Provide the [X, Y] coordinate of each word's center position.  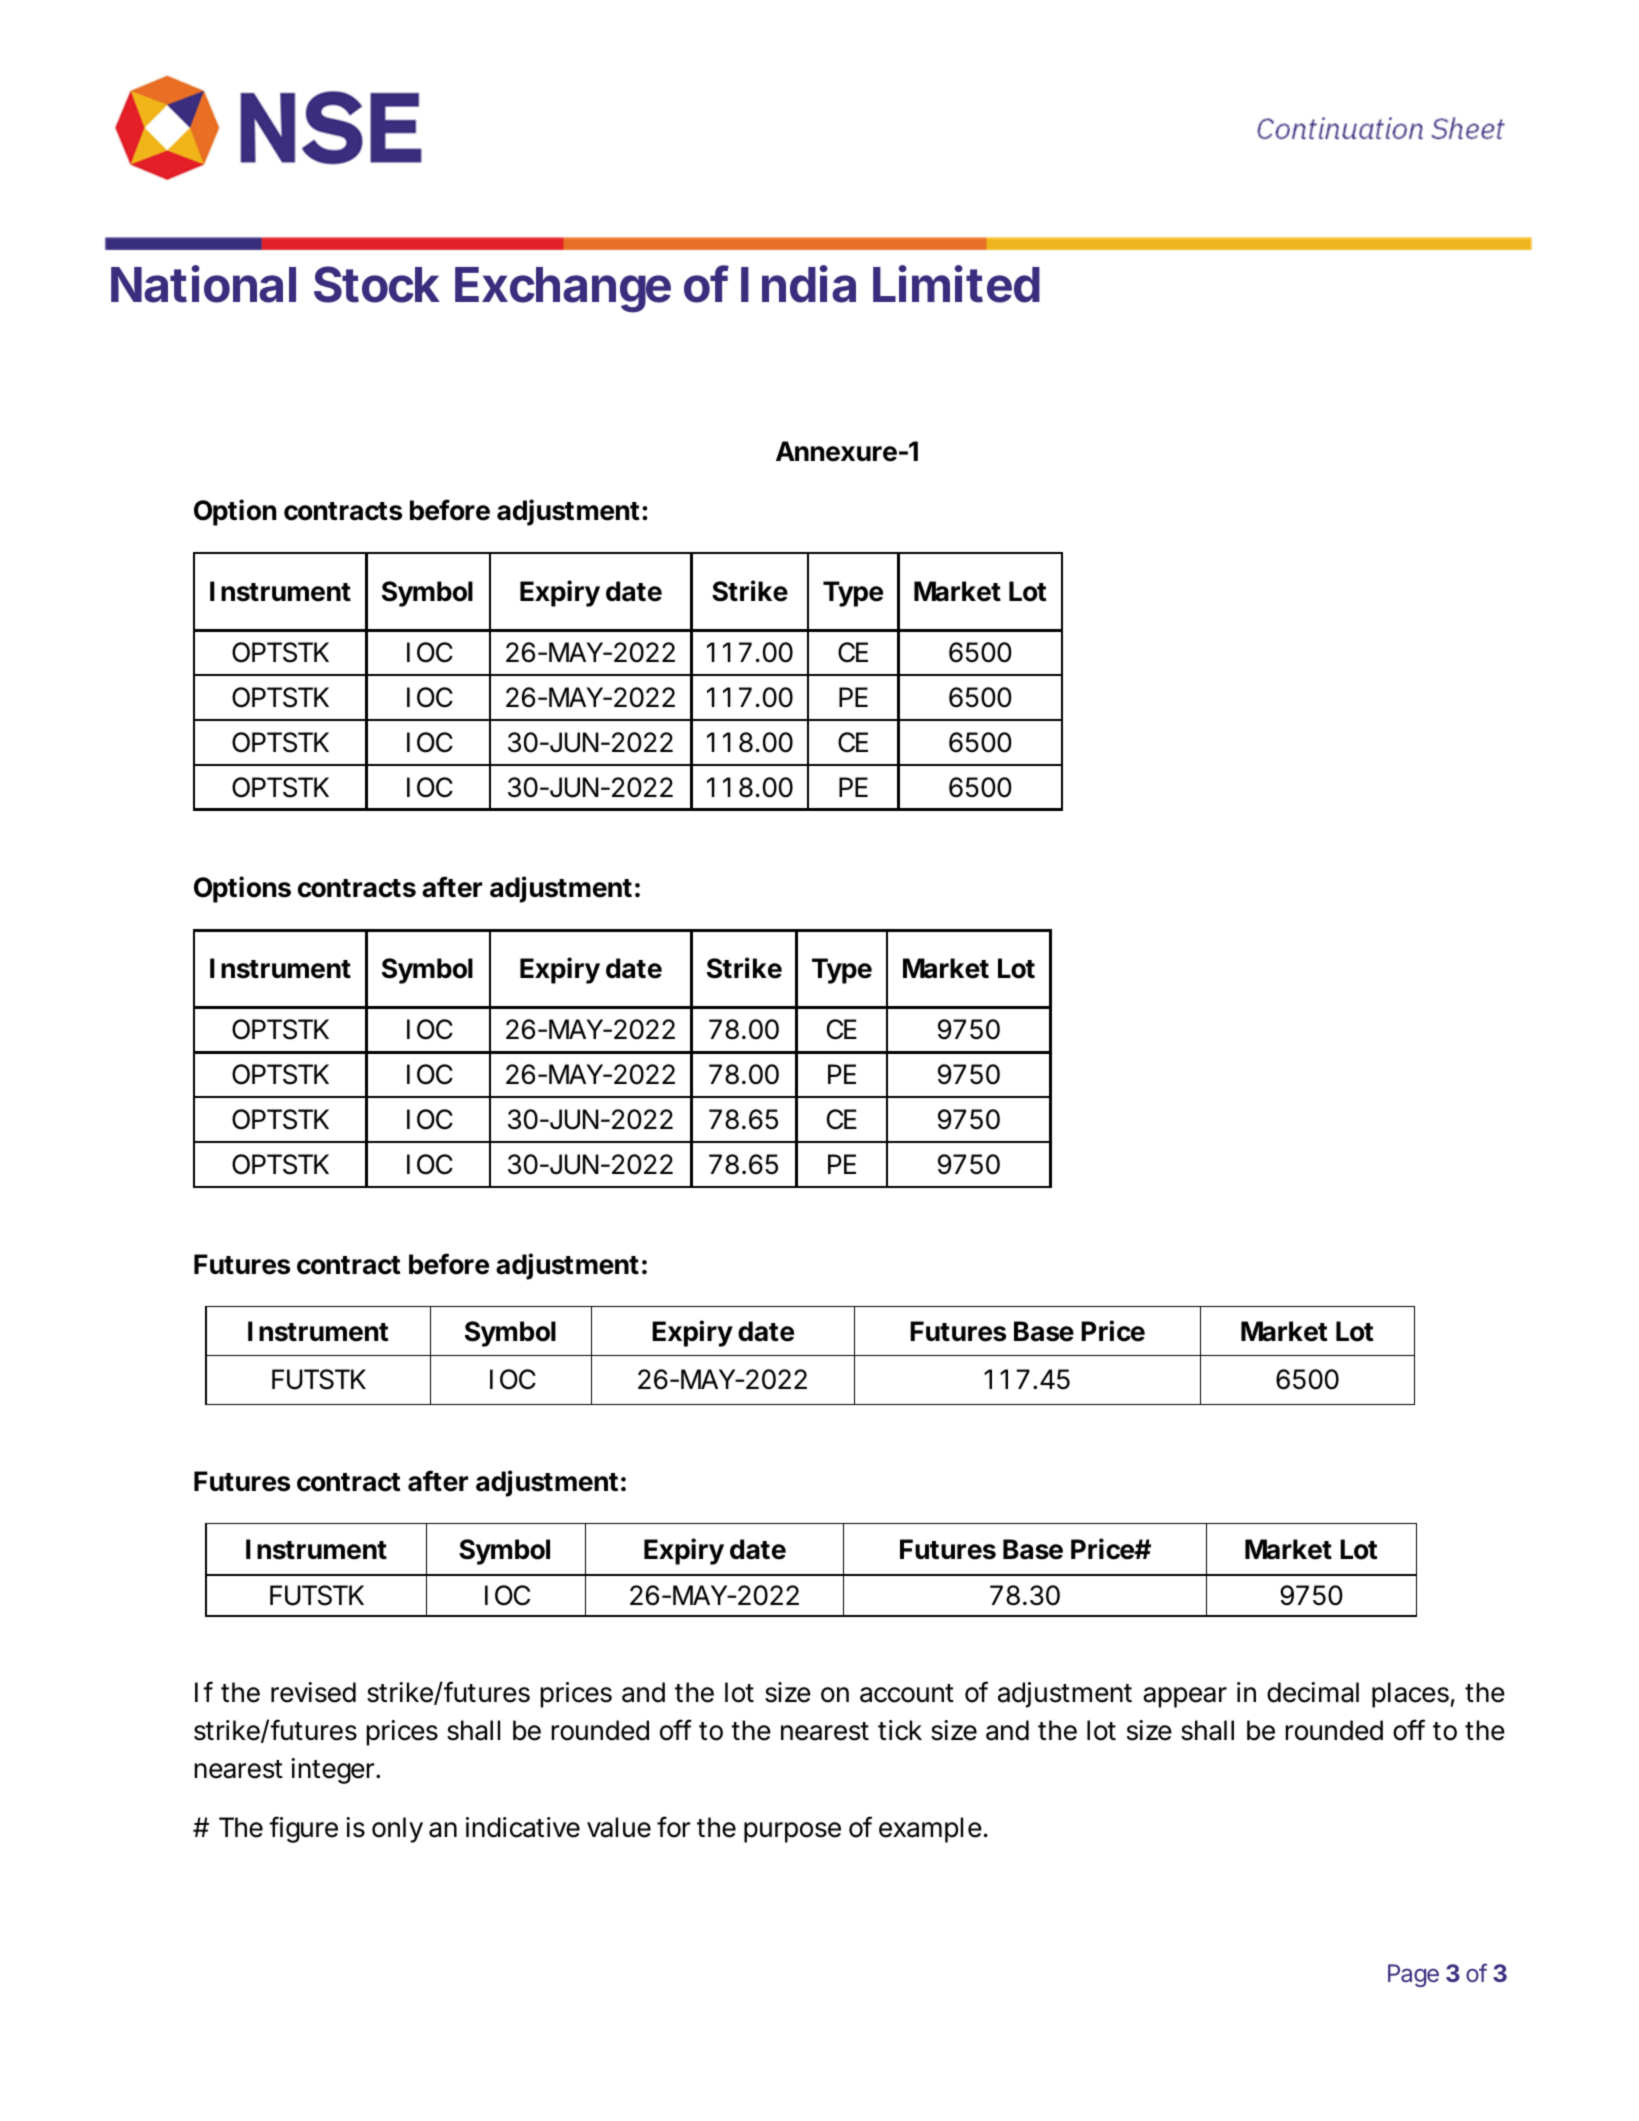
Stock [377, 284]
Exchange [563, 290]
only [397, 1830]
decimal [1313, 1692]
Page [1413, 1975]
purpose [792, 1832]
